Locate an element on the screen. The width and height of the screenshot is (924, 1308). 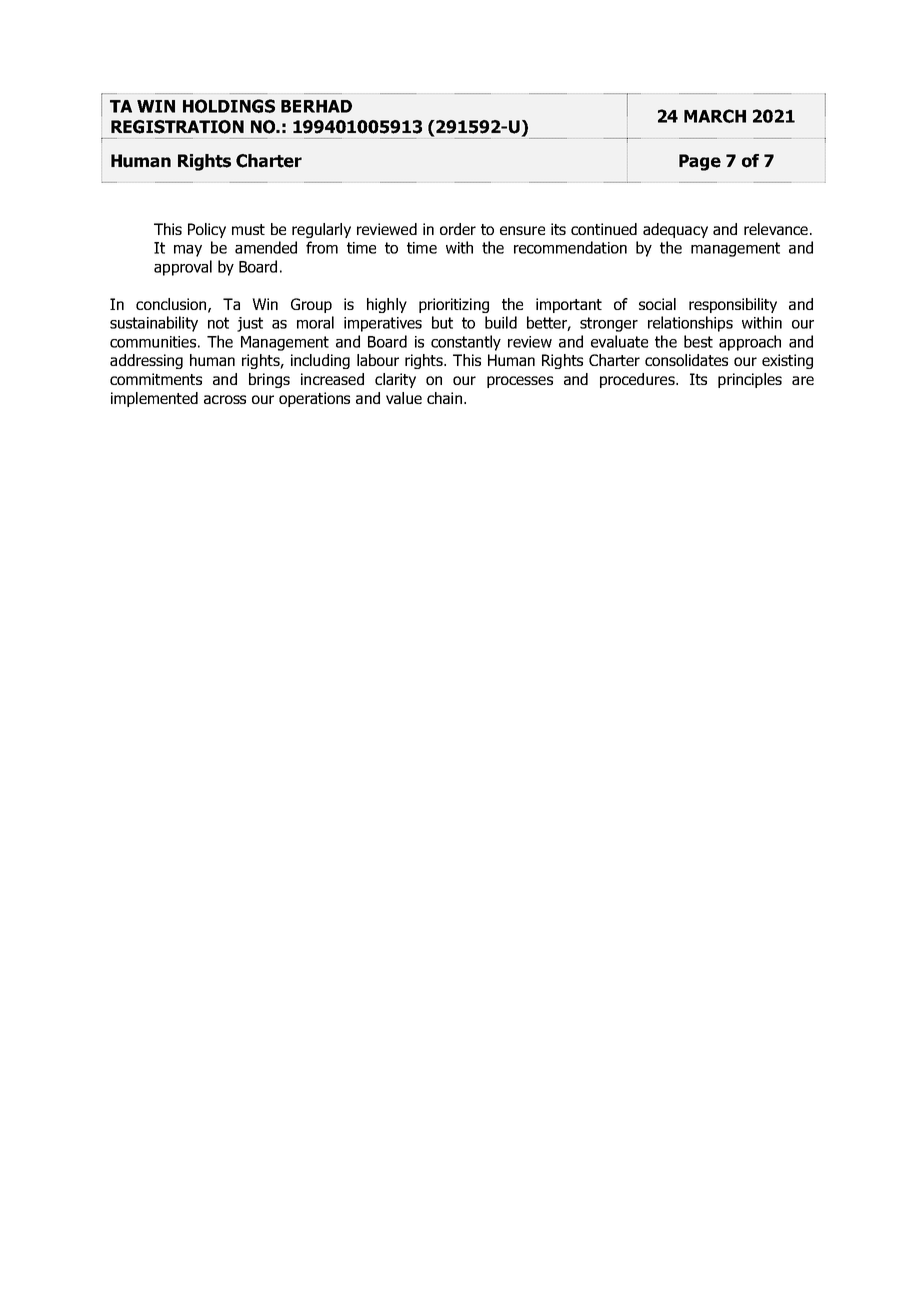
chain is located at coordinates (446, 398).
